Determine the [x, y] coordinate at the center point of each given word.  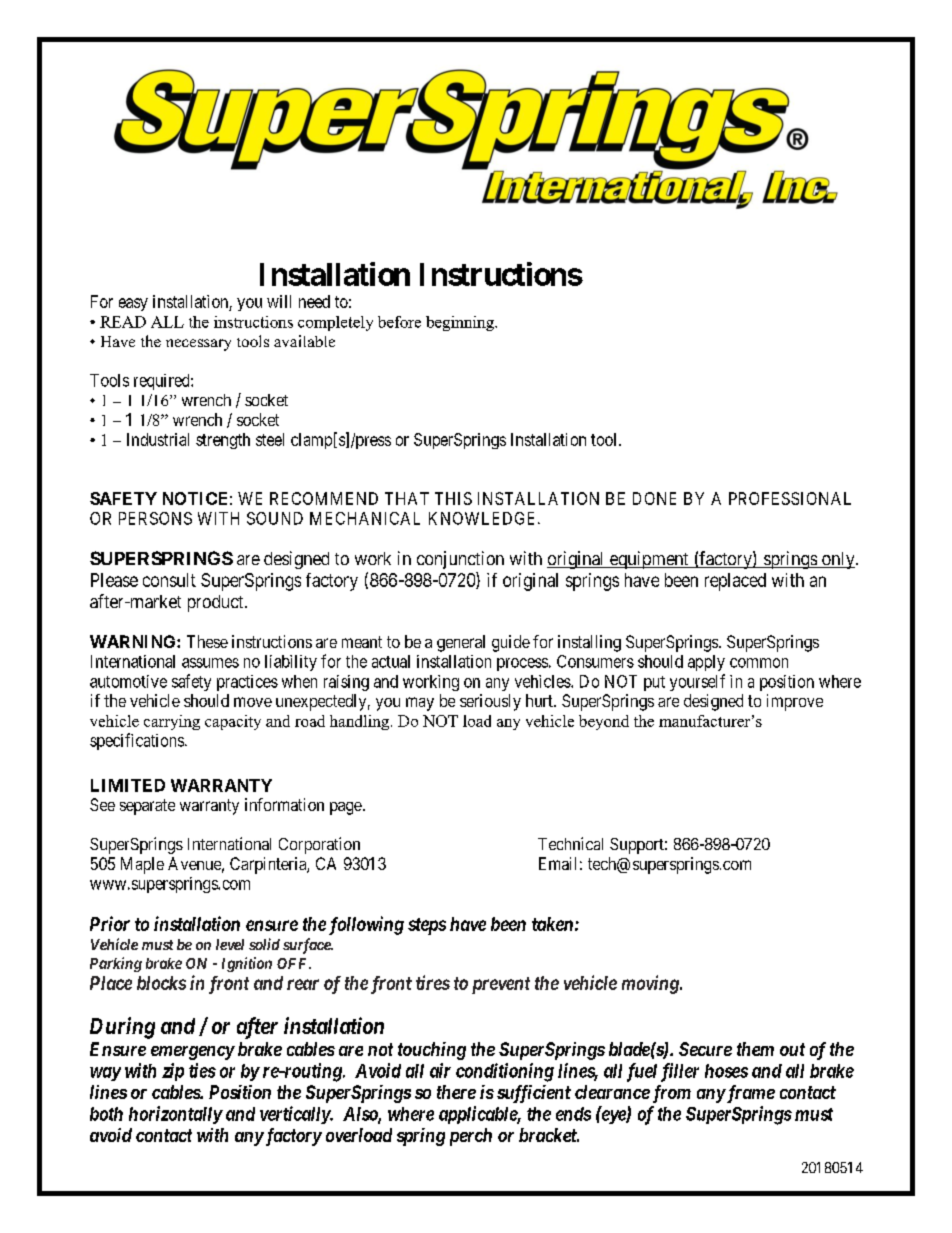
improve [795, 702]
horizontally [175, 1115]
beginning [461, 323]
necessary [198, 345]
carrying [172, 722]
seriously [490, 702]
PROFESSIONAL [790, 498]
